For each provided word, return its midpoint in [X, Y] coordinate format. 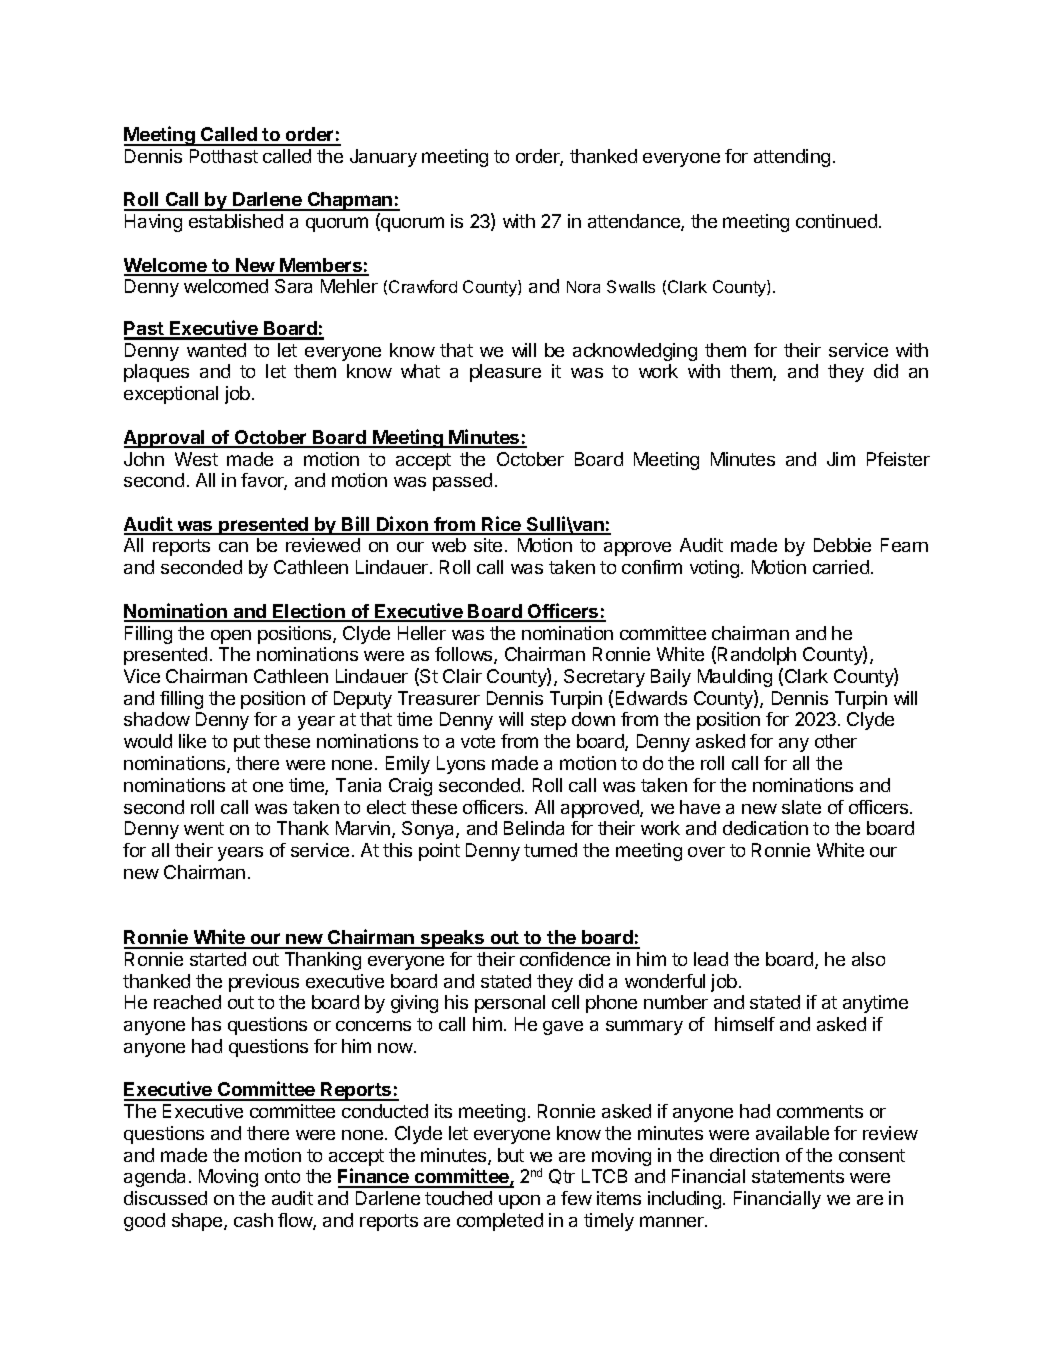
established [236, 221]
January [383, 158]
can [233, 547]
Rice [502, 525]
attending [792, 158]
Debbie [842, 545]
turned [550, 850]
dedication [765, 828]
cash [253, 1220]
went [204, 828]
